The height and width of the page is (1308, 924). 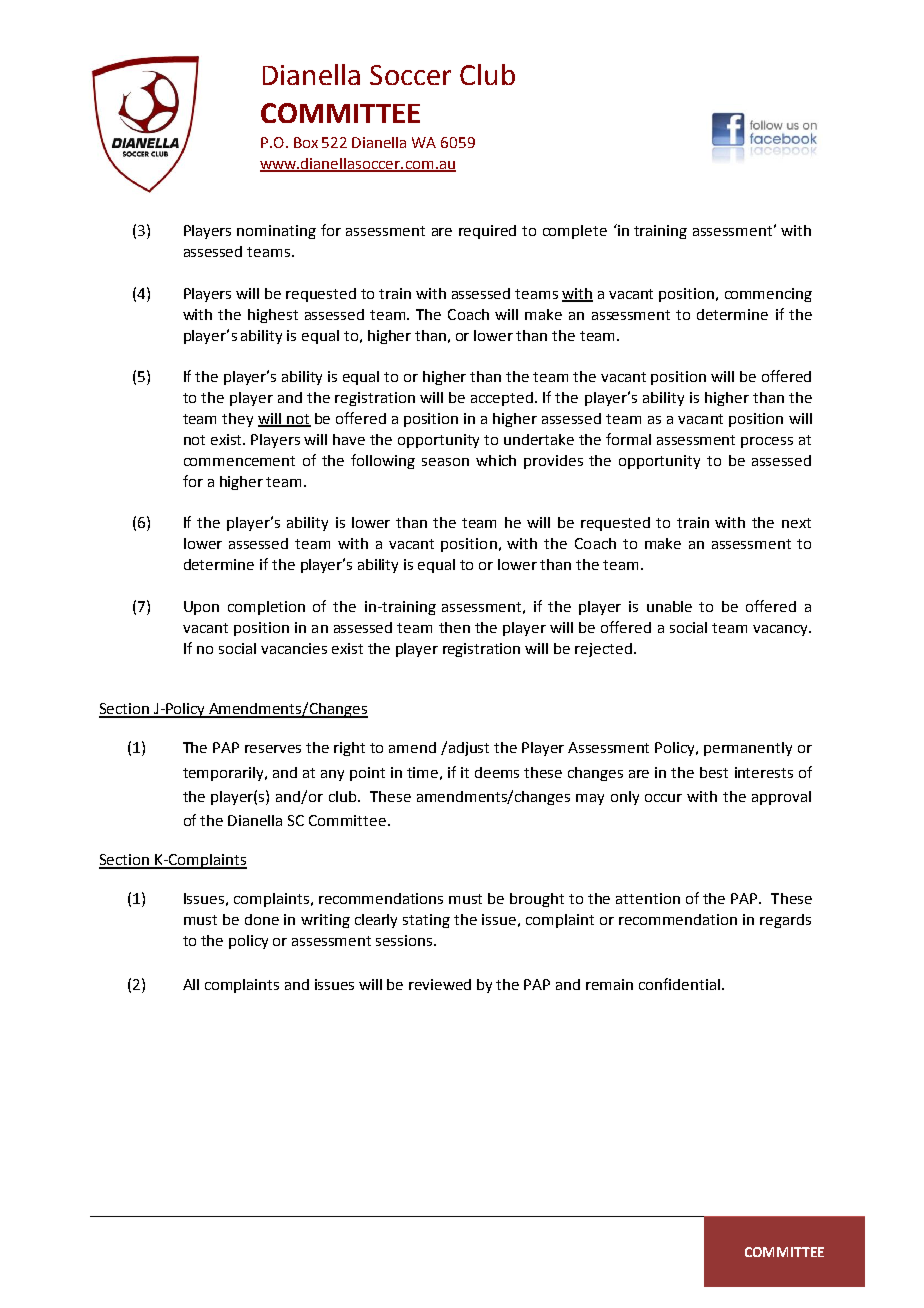 I want to click on highest, so click(x=273, y=316).
